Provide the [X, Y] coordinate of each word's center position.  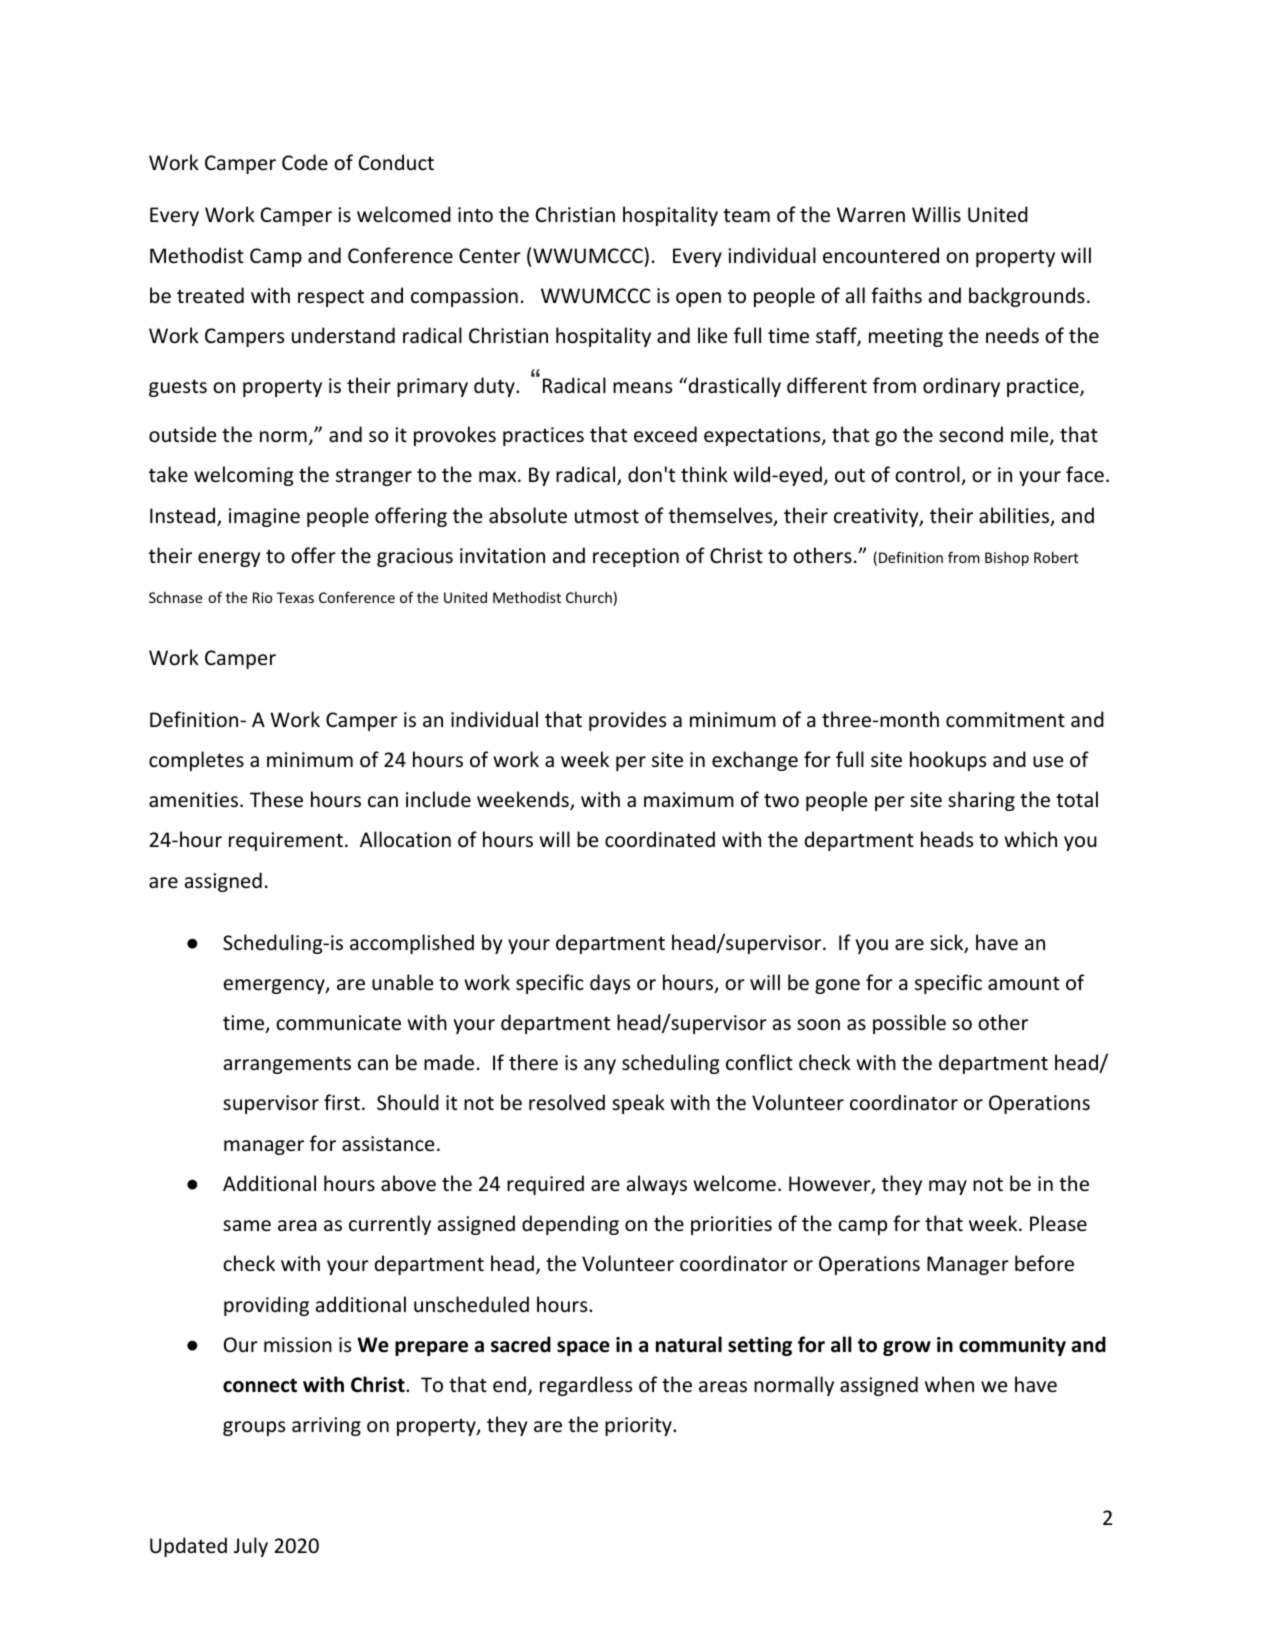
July [251, 1547]
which [1030, 839]
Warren [871, 215]
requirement [286, 841]
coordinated [660, 839]
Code [305, 162]
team [746, 215]
